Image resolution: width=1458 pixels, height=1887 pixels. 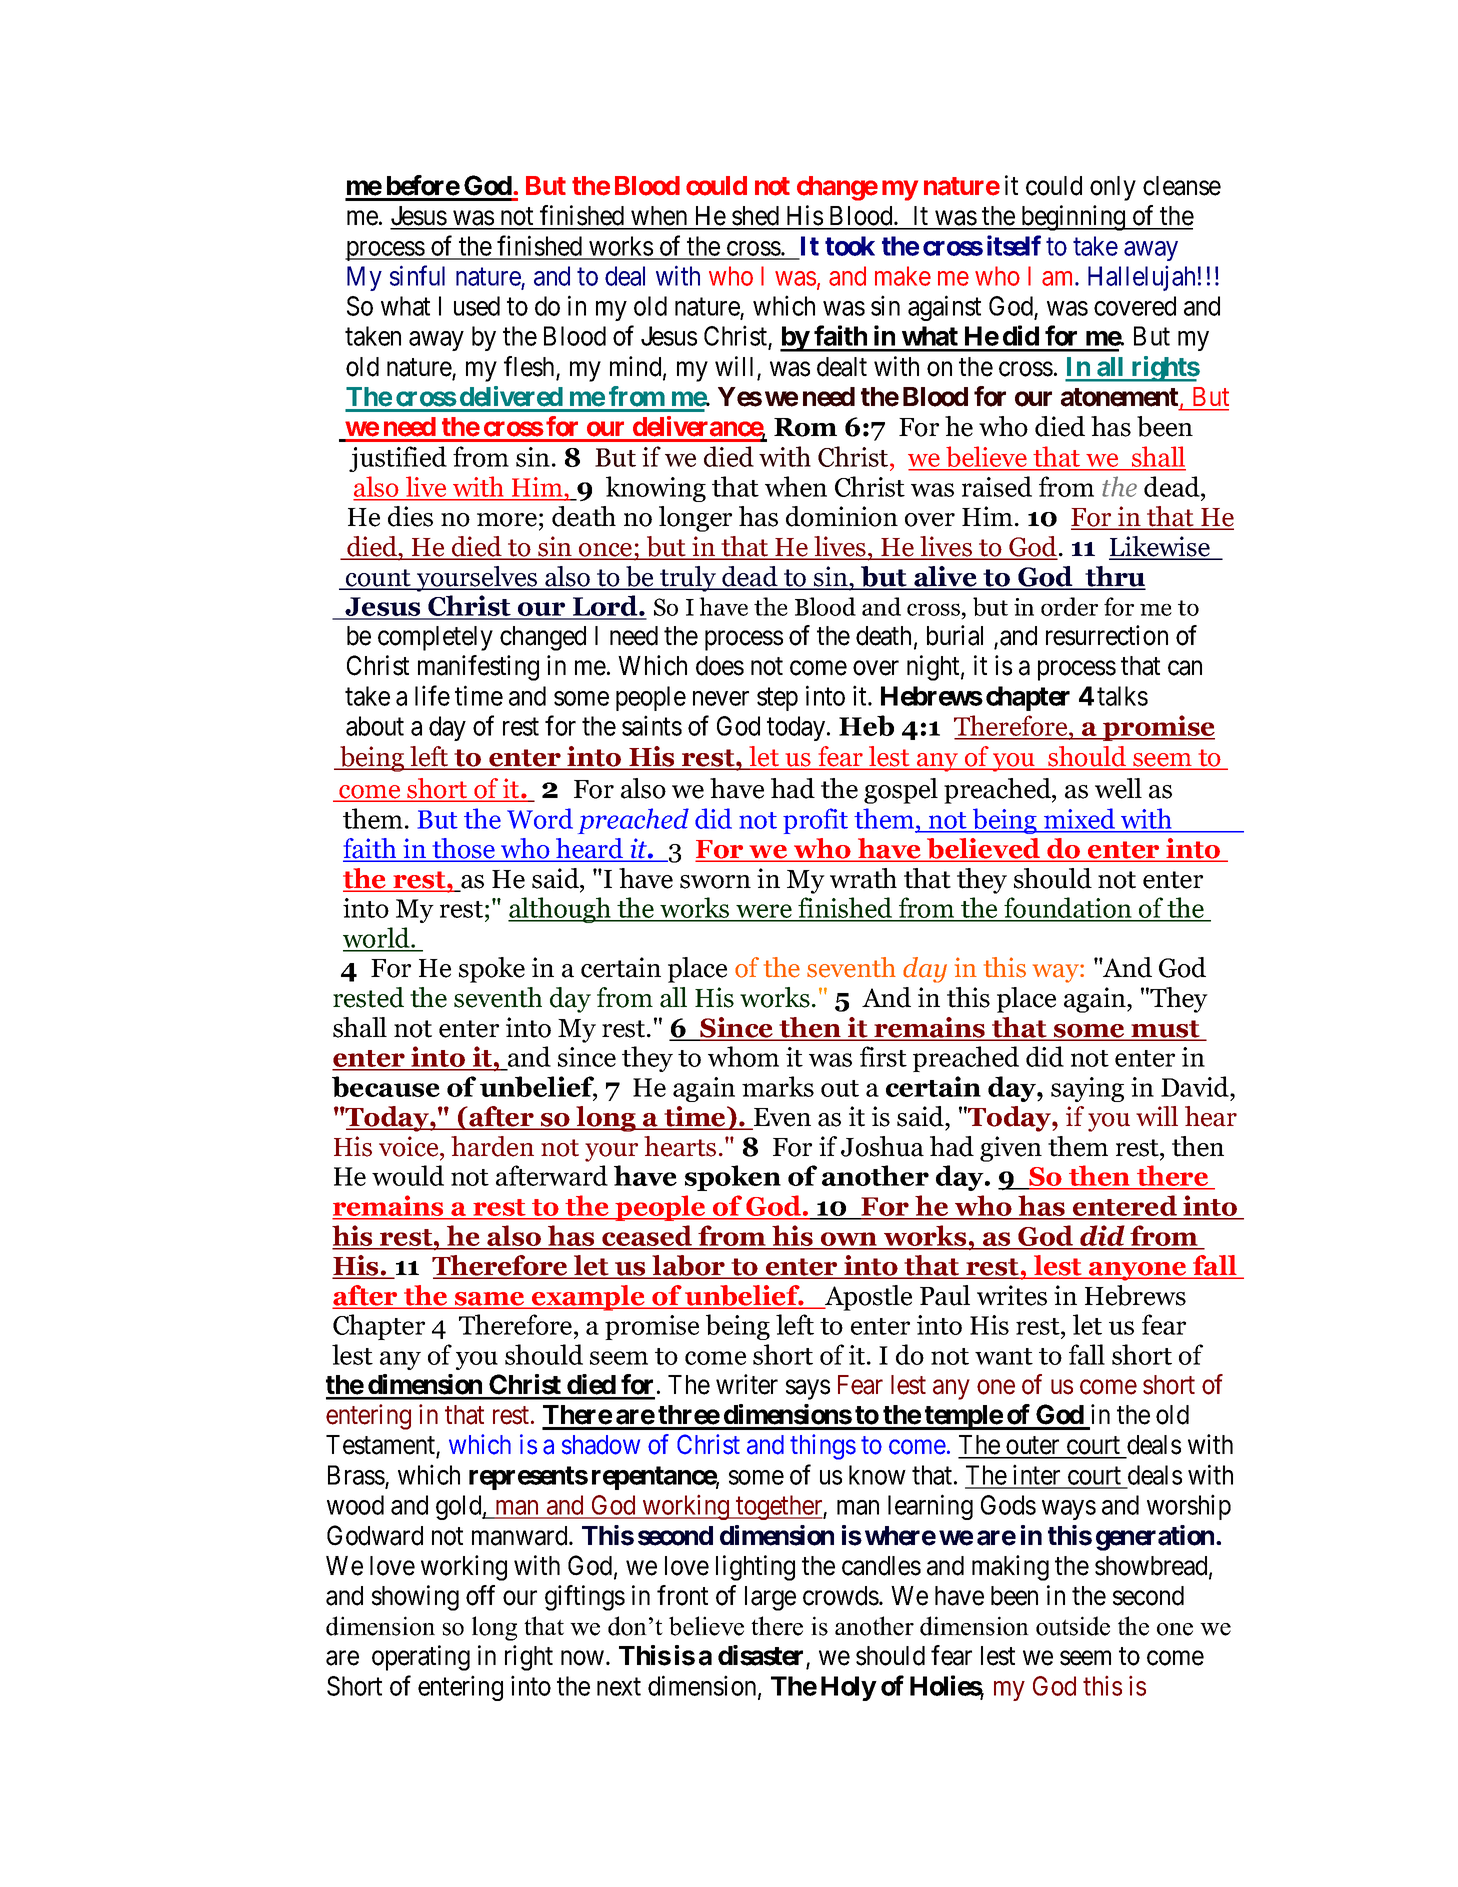 What do you see at coordinates (1068, 909) in the image?
I see `foundation` at bounding box center [1068, 909].
